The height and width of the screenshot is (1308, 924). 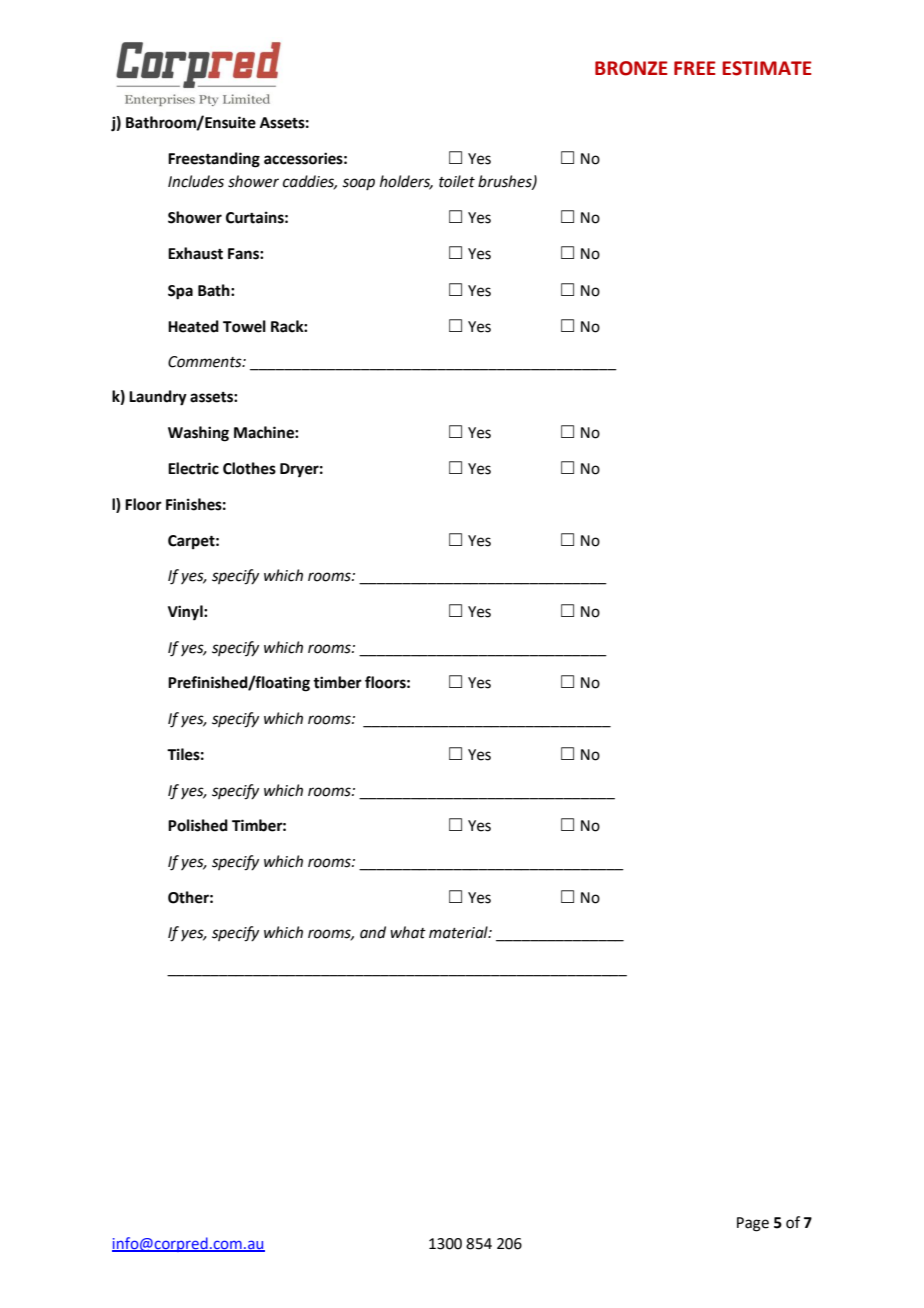 What do you see at coordinates (249, 468) in the screenshot?
I see `Clothes` at bounding box center [249, 468].
